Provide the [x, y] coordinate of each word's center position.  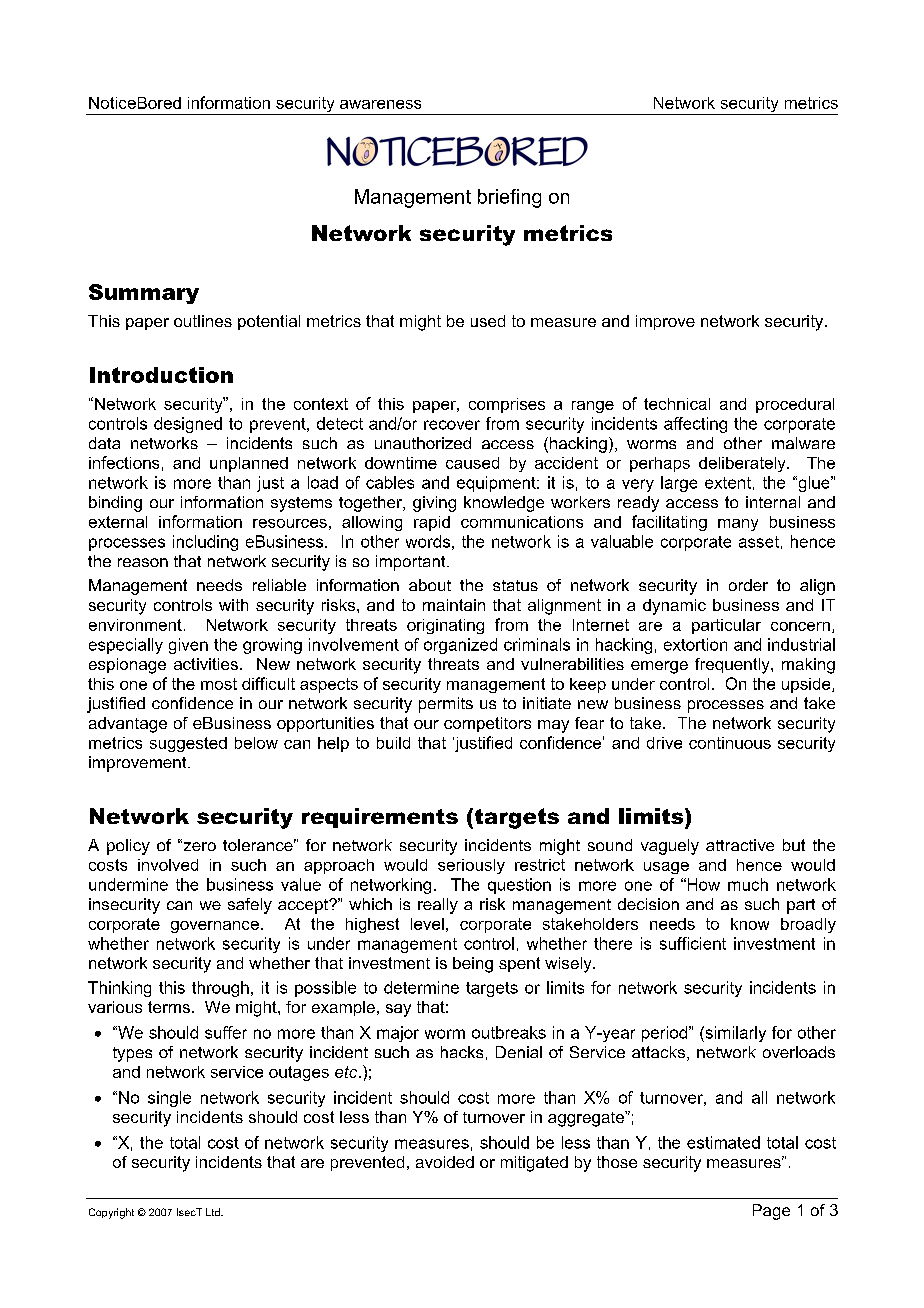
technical [677, 404]
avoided [445, 1162]
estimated [723, 1142]
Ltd [214, 1212]
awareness [380, 104]
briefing [509, 198]
